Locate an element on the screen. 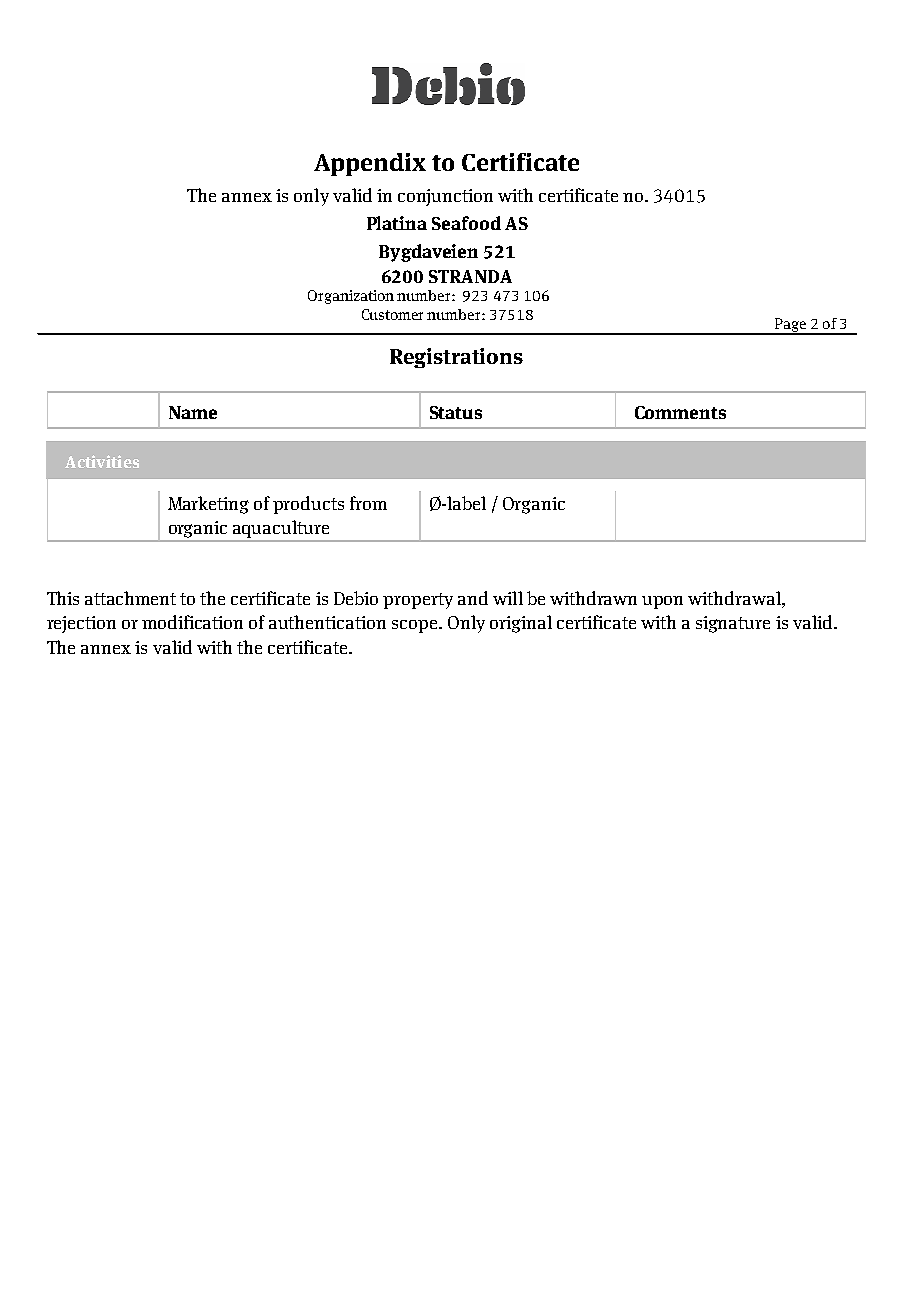  conjunction is located at coordinates (445, 197).
